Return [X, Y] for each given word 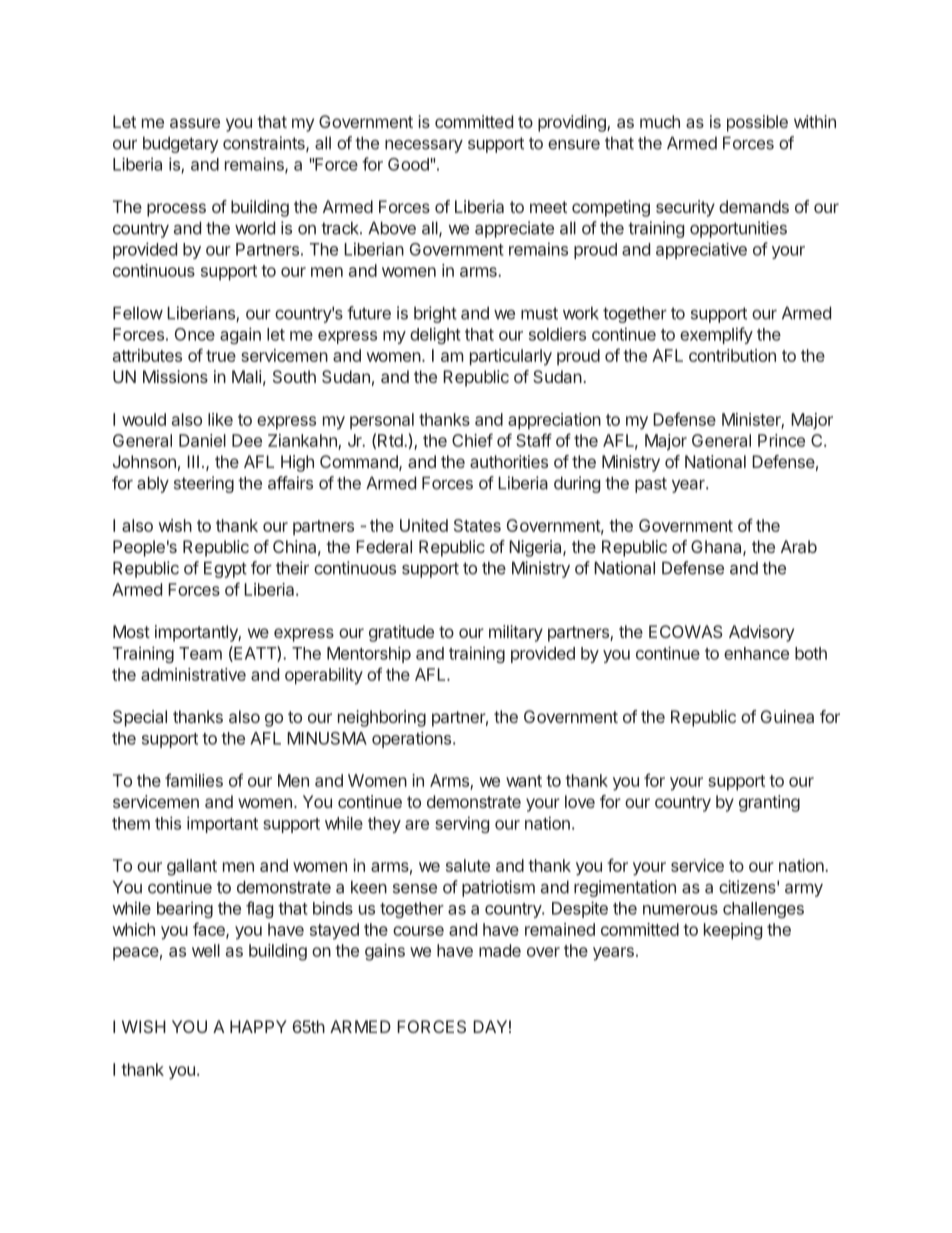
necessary [424, 146]
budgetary [180, 144]
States [477, 525]
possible [757, 123]
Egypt [225, 569]
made [500, 950]
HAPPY [258, 1026]
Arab [799, 546]
